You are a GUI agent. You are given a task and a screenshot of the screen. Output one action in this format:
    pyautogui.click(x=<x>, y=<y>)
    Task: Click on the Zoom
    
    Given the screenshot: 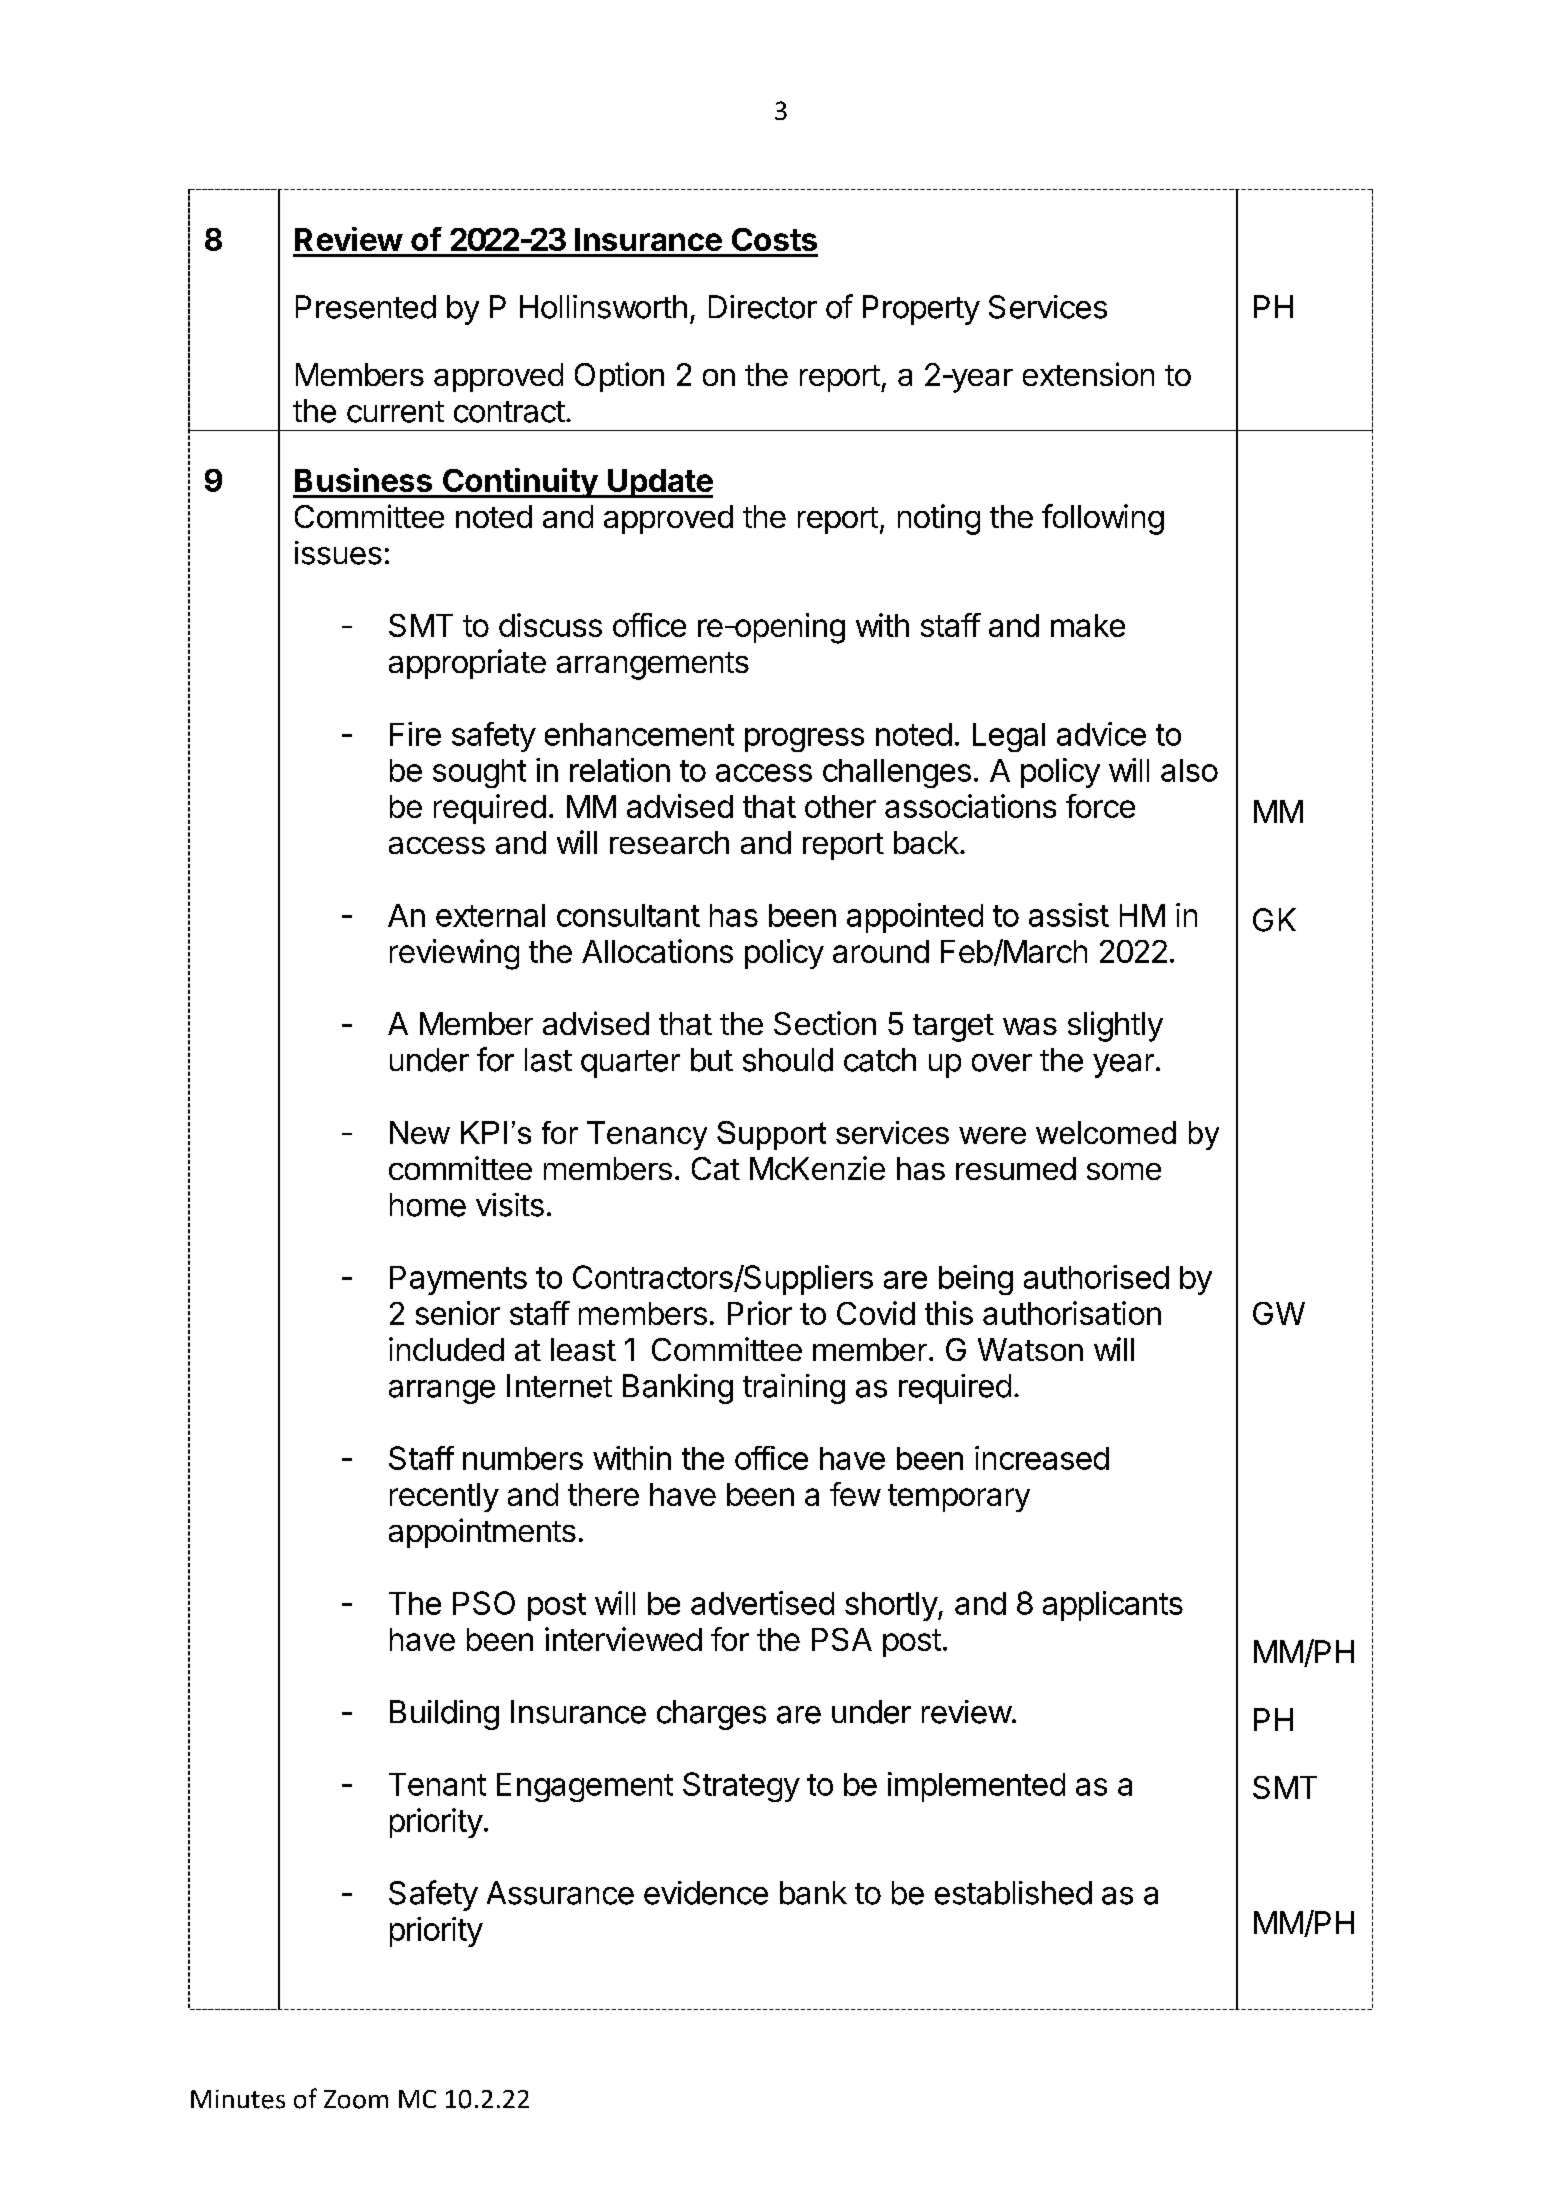 What is the action you would take?
    pyautogui.click(x=356, y=2099)
